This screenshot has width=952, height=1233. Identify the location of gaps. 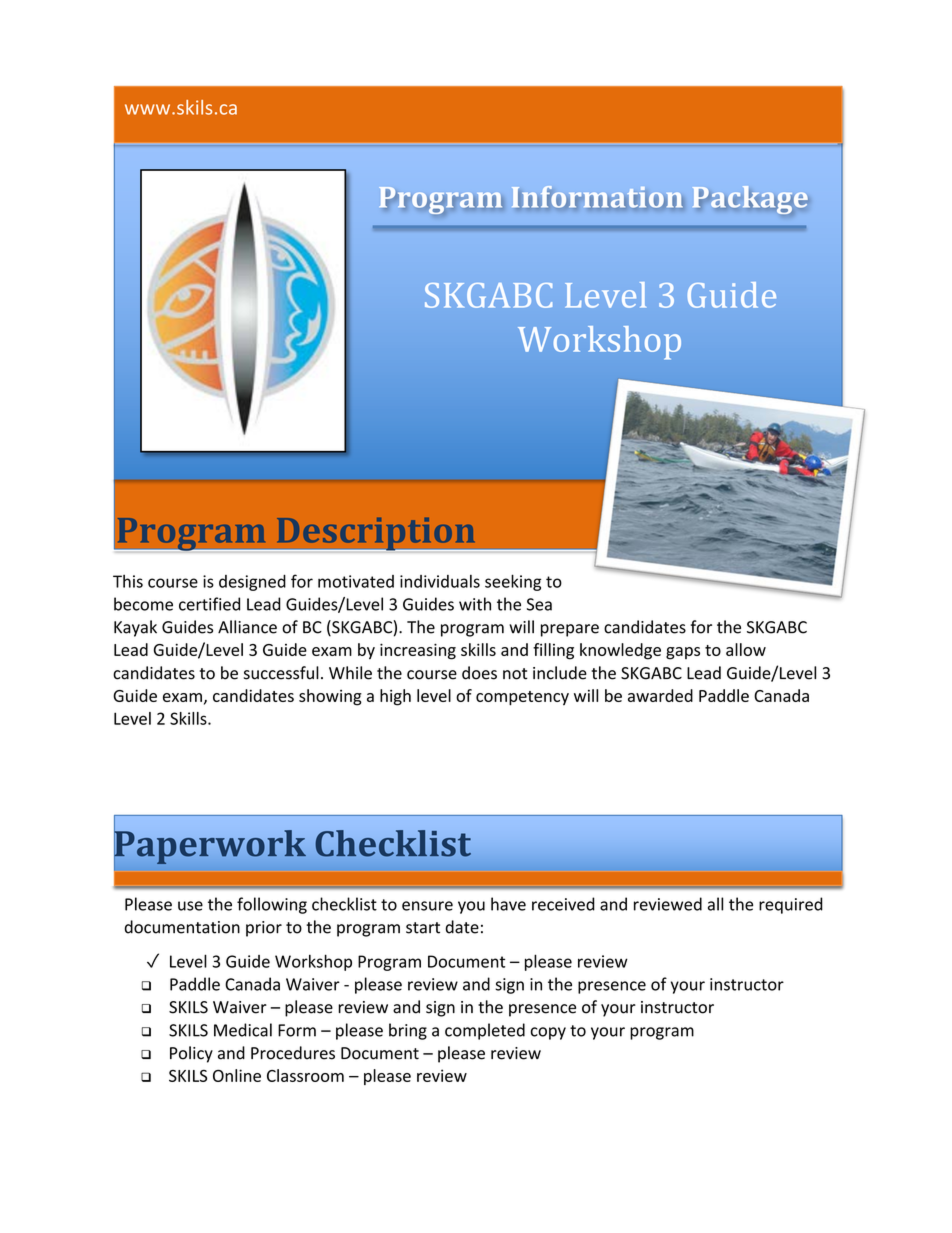
(683, 653).
